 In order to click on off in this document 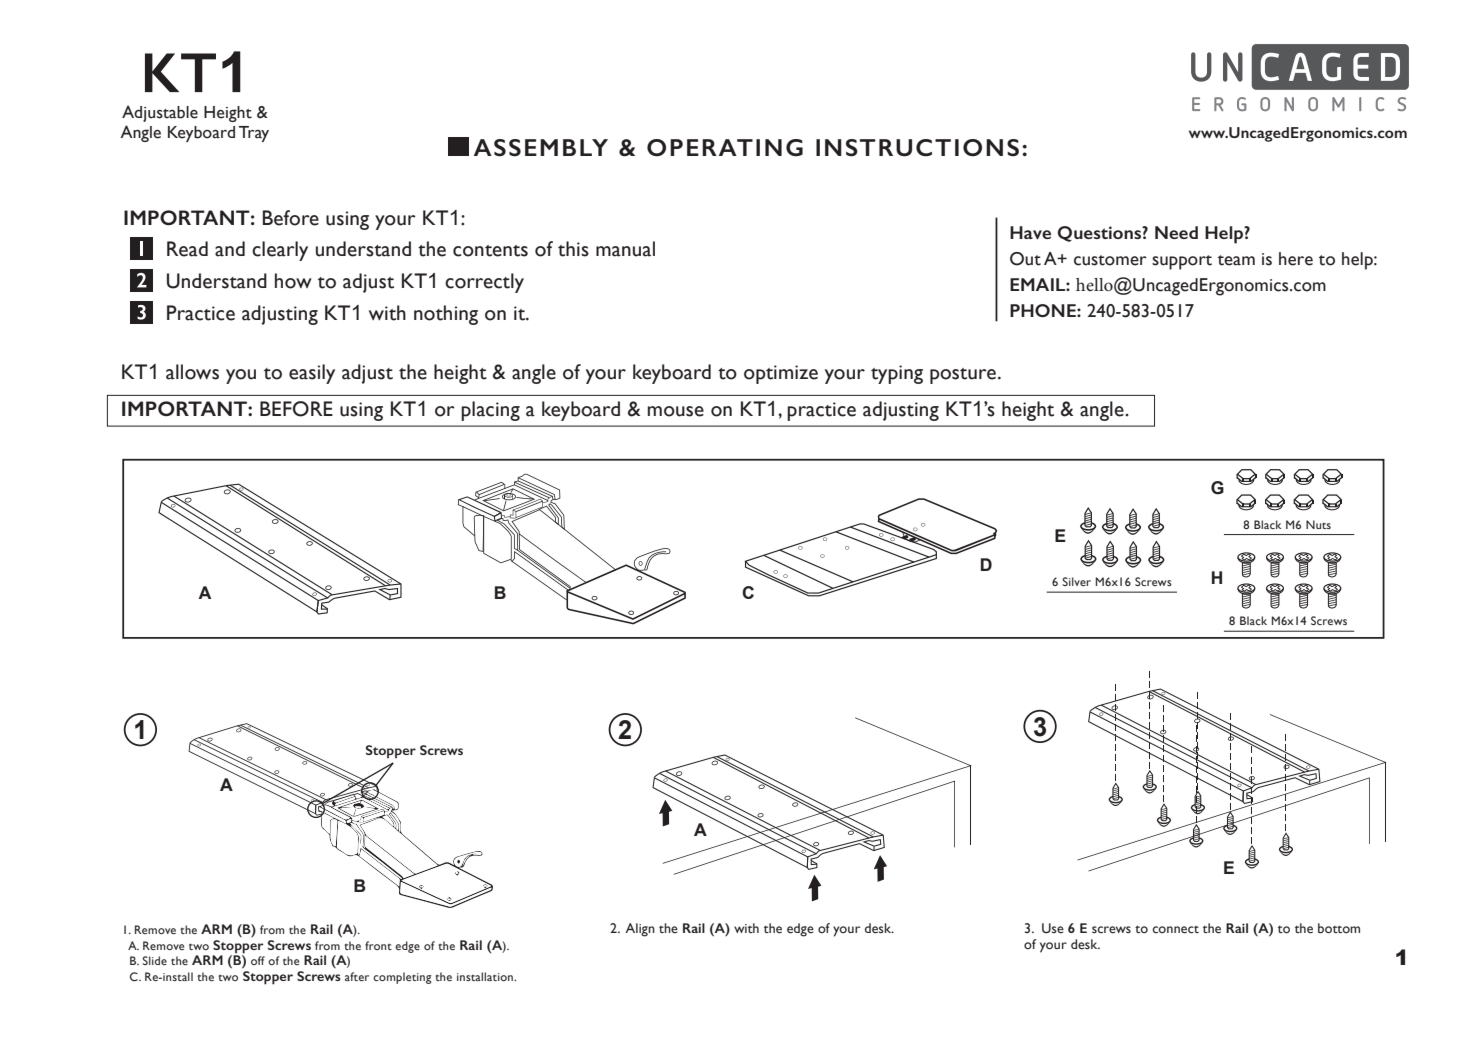, I will do `click(258, 960)`.
